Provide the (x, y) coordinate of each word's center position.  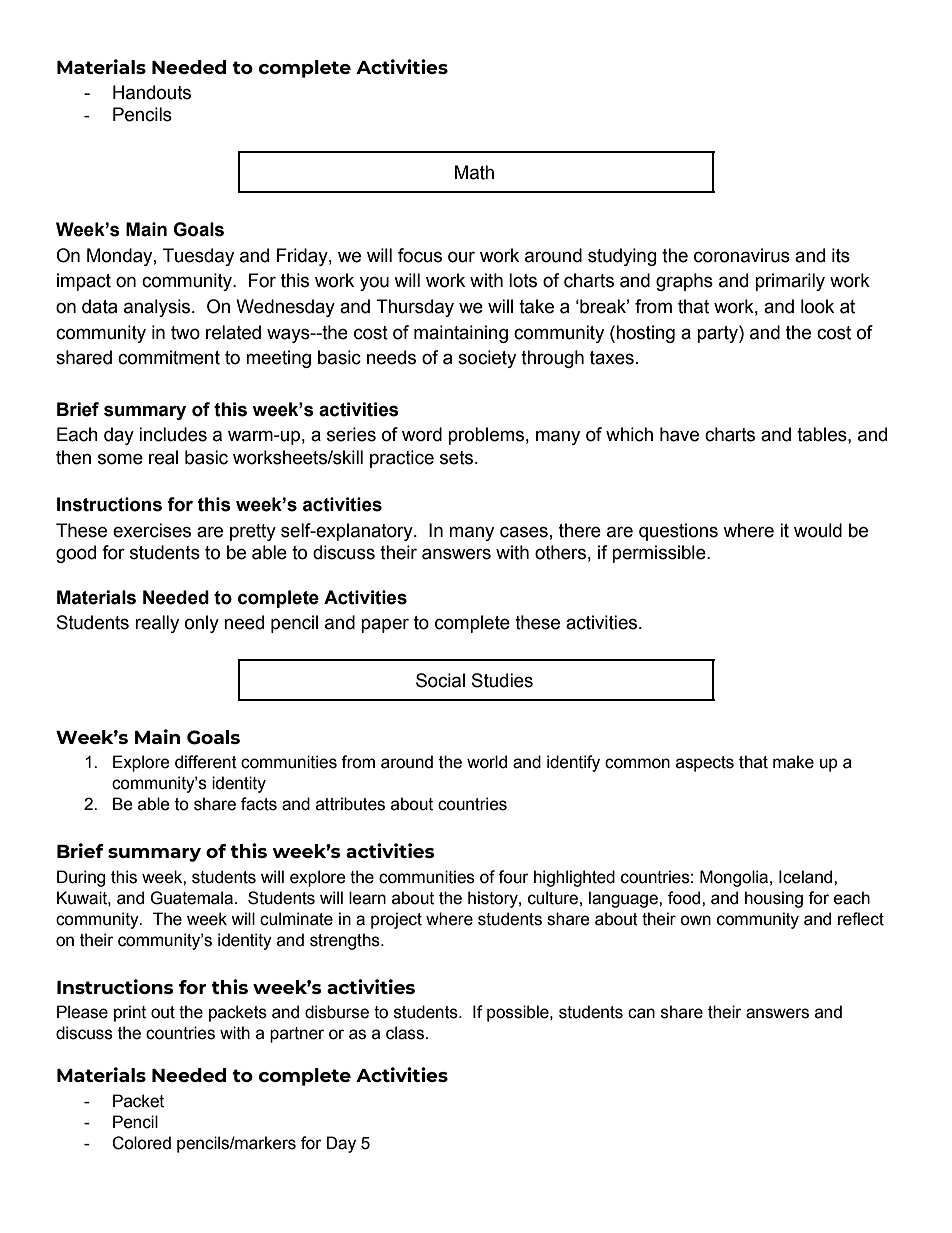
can (641, 1013)
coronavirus (742, 255)
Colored (141, 1143)
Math (474, 172)
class (406, 1033)
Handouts (152, 92)
